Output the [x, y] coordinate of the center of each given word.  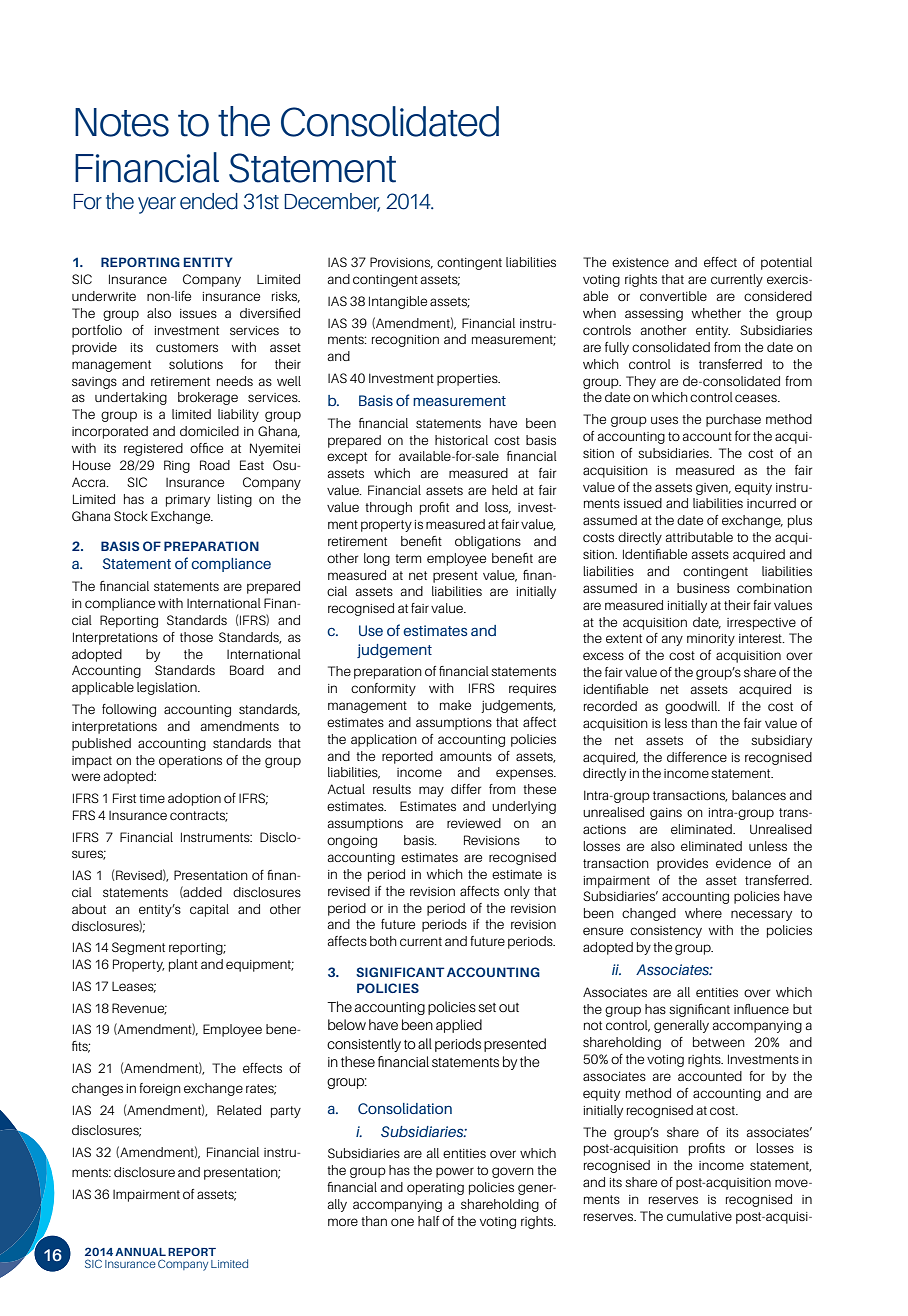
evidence [743, 863]
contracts [199, 816]
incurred [771, 503]
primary [188, 501]
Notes [122, 122]
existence [640, 262]
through [388, 508]
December [332, 202]
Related [239, 1110]
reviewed [474, 823]
